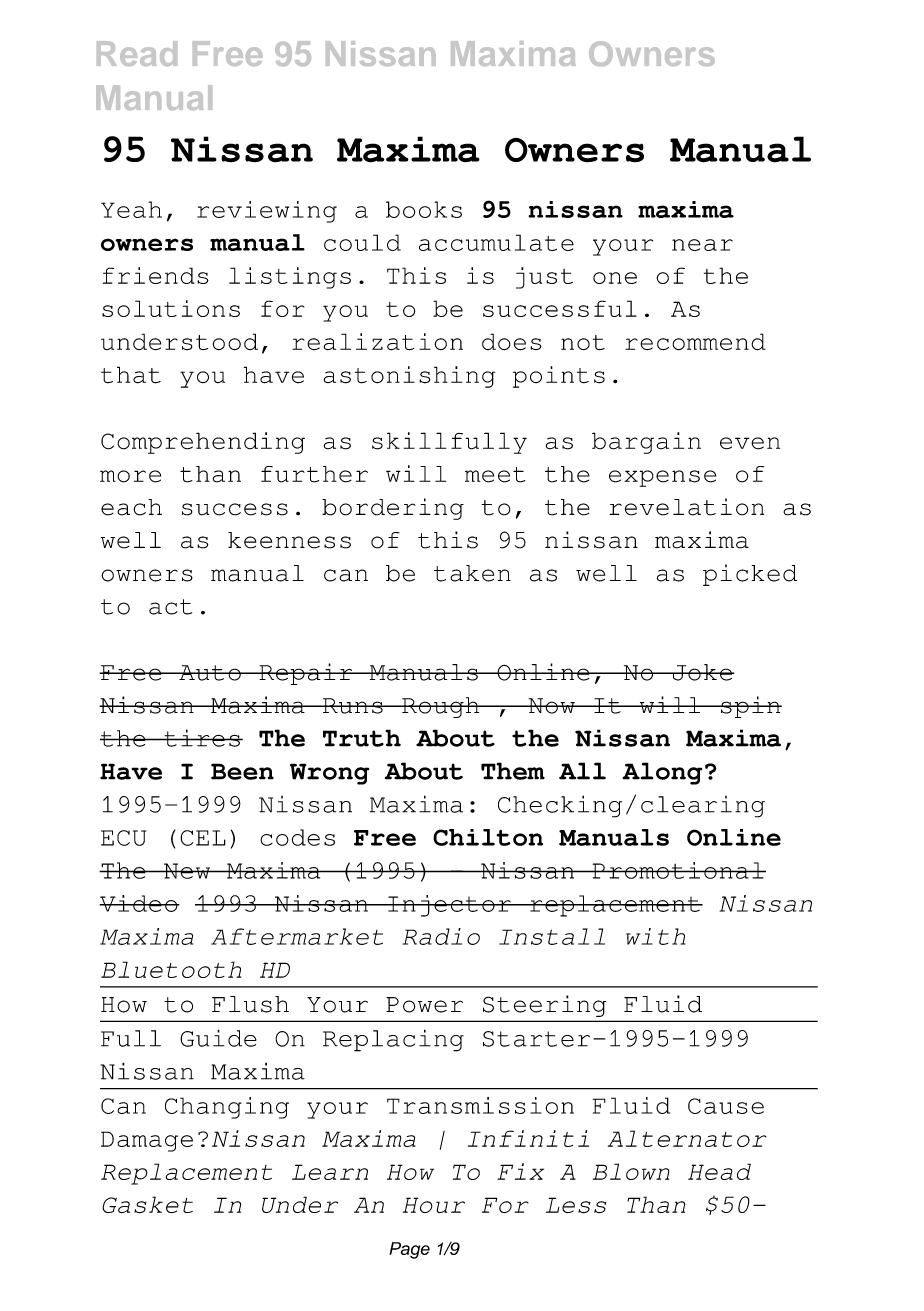 This image has width=924, height=1311. I want to click on Gasket, so click(147, 1205).
